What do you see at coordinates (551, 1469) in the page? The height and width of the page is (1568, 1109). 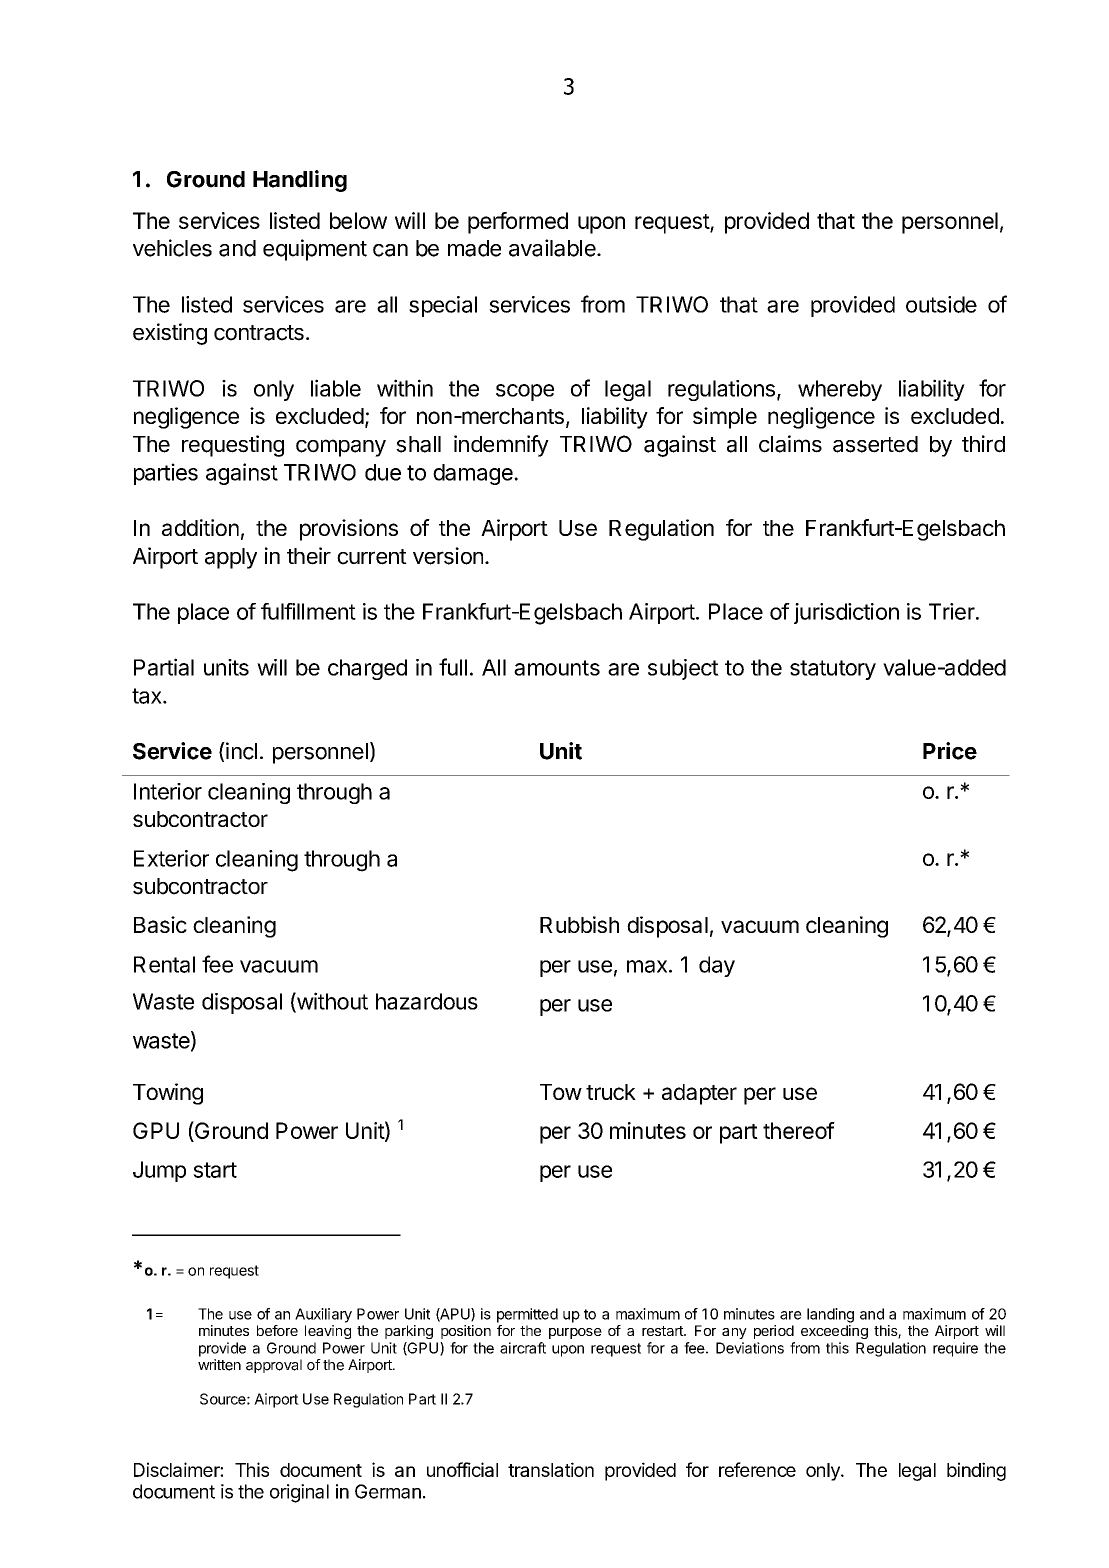 I see `translation` at bounding box center [551, 1469].
